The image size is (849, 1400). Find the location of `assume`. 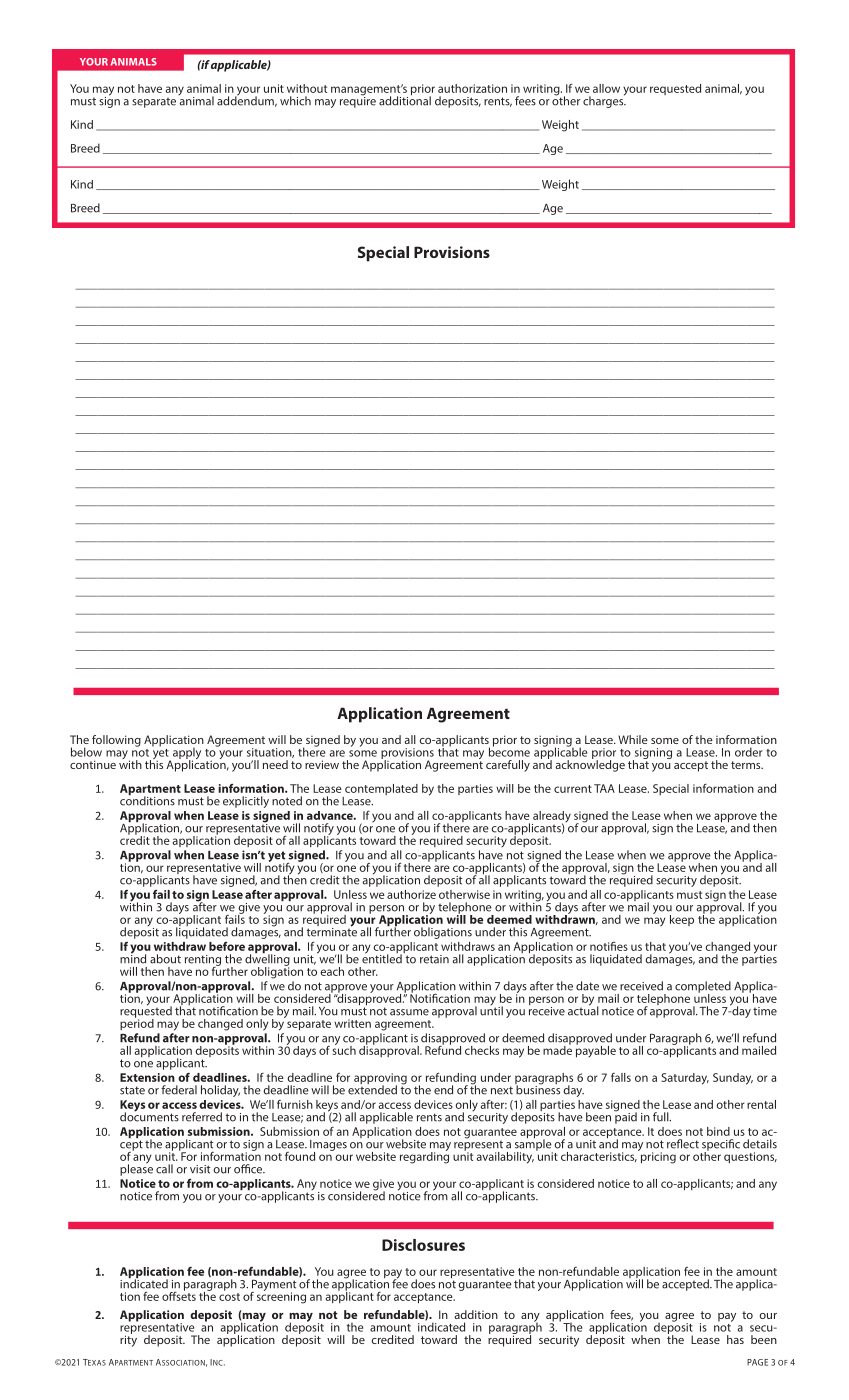

assume is located at coordinates (409, 1012).
